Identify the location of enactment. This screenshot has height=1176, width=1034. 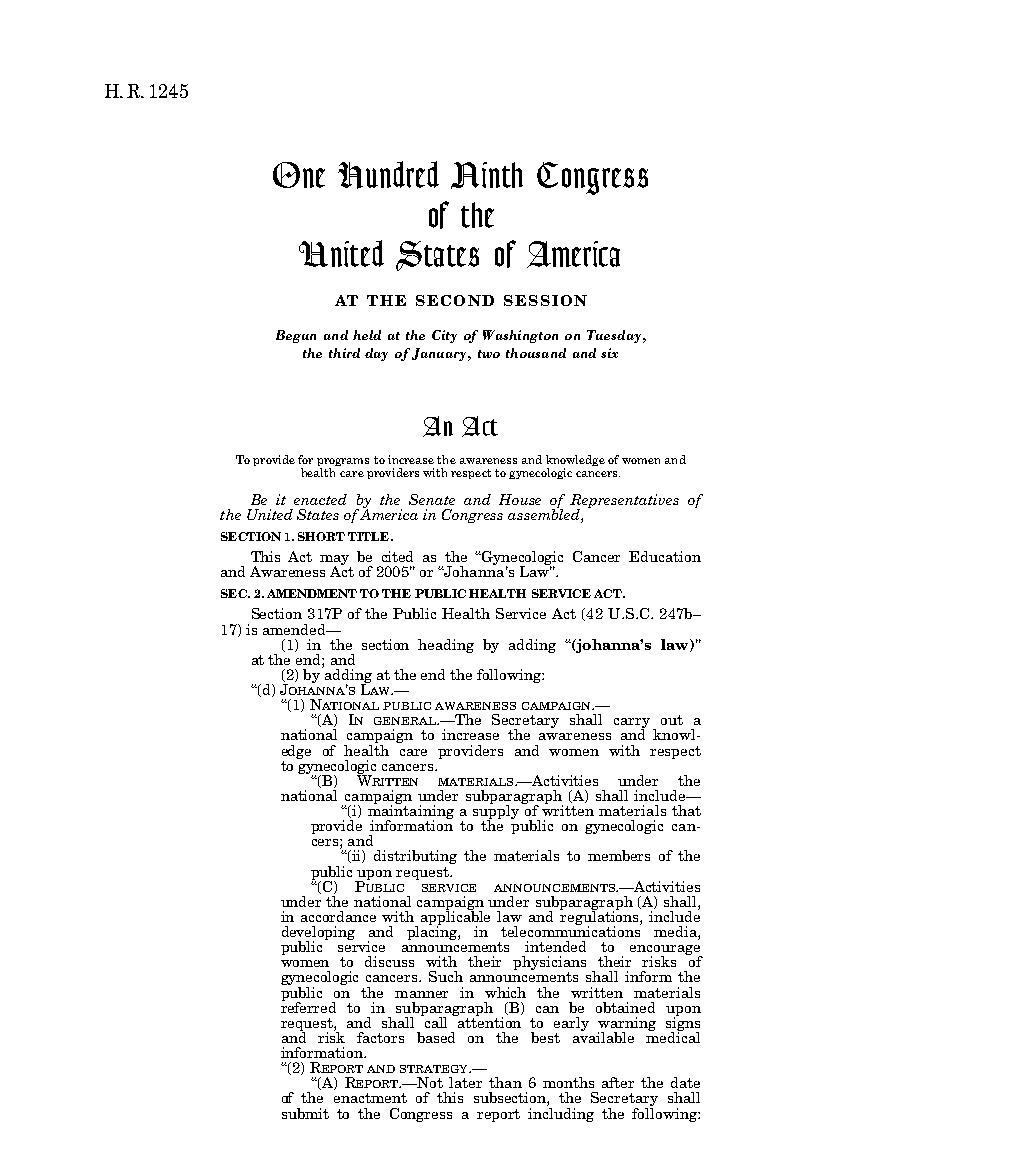
(370, 1098).
